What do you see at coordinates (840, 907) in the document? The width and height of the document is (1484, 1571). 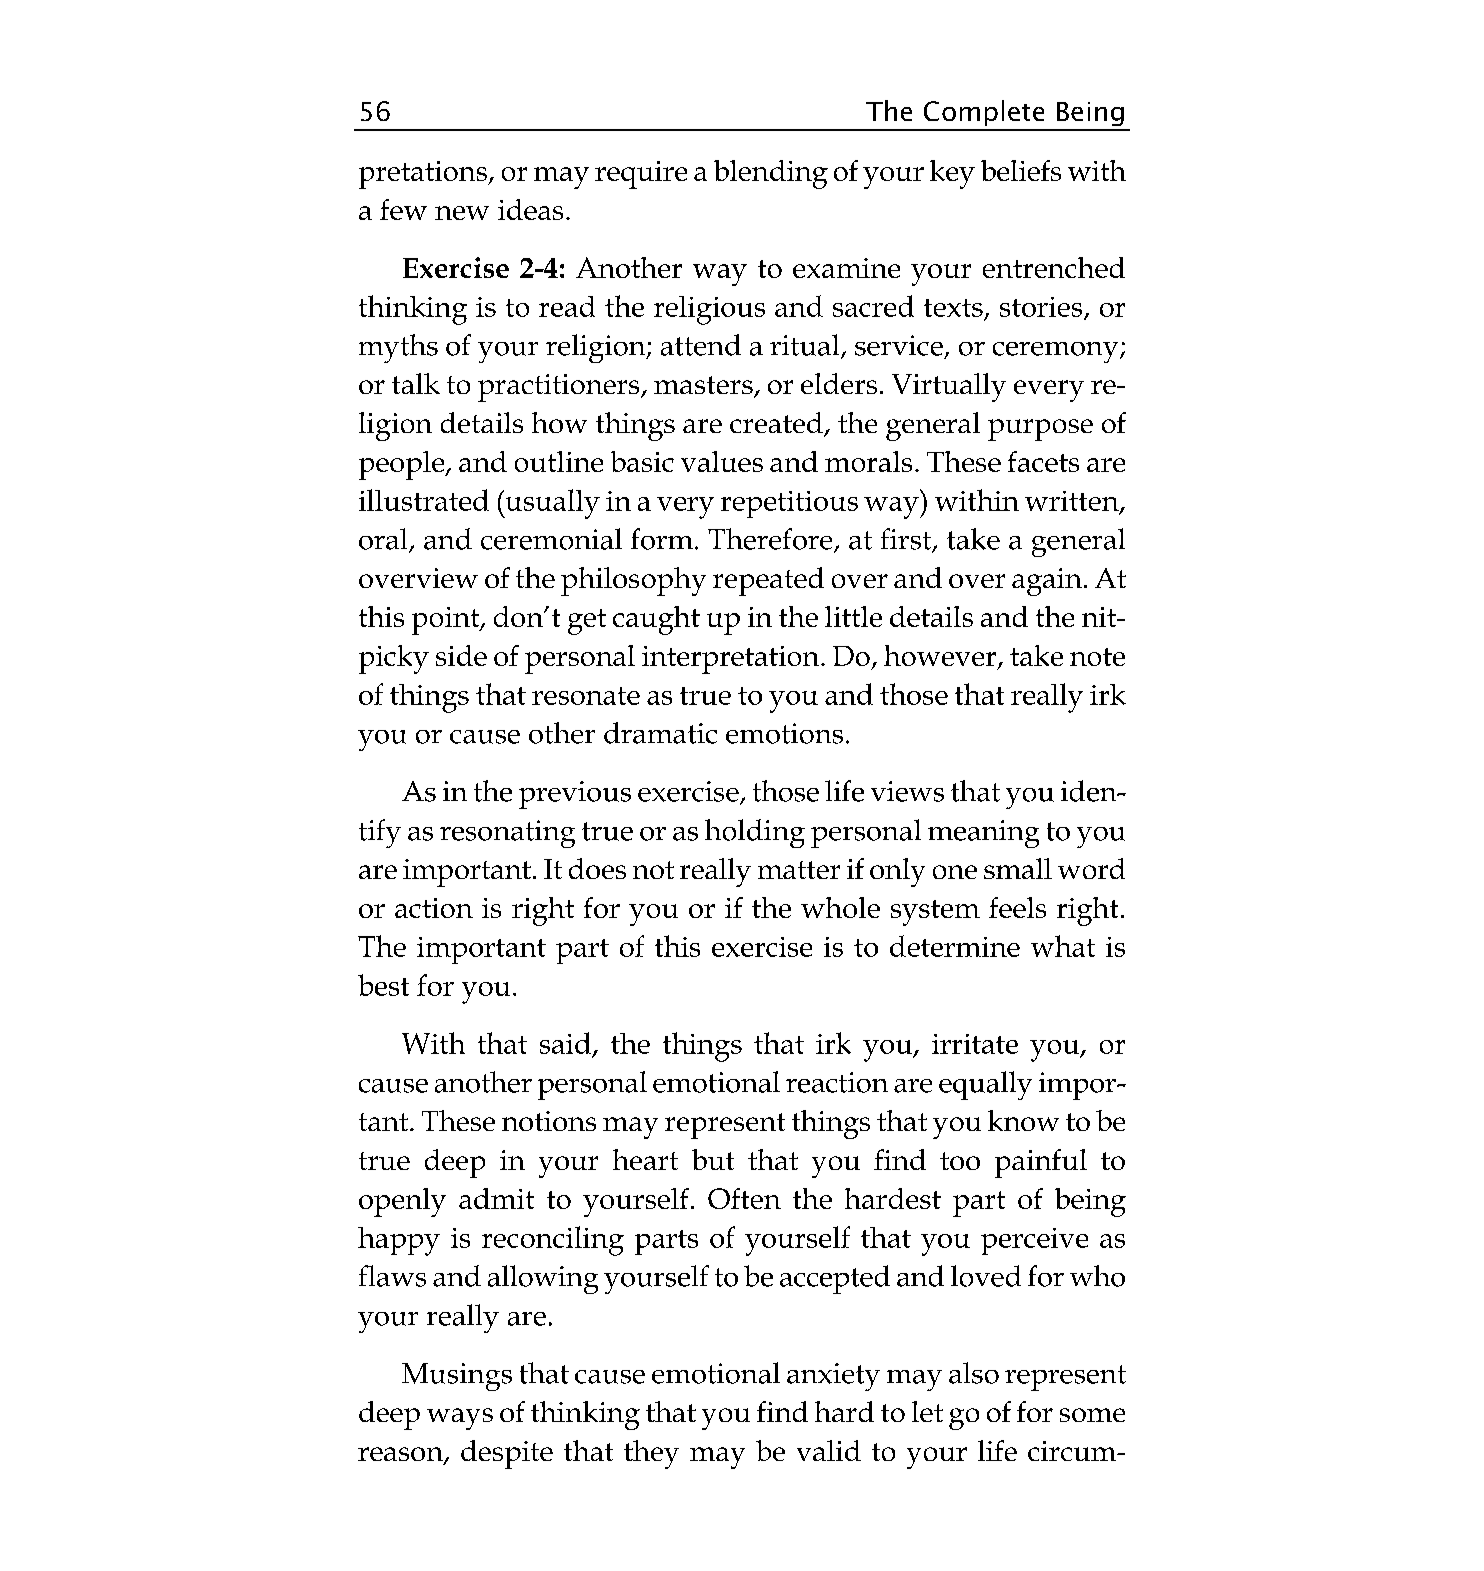 I see `whole` at bounding box center [840, 907].
